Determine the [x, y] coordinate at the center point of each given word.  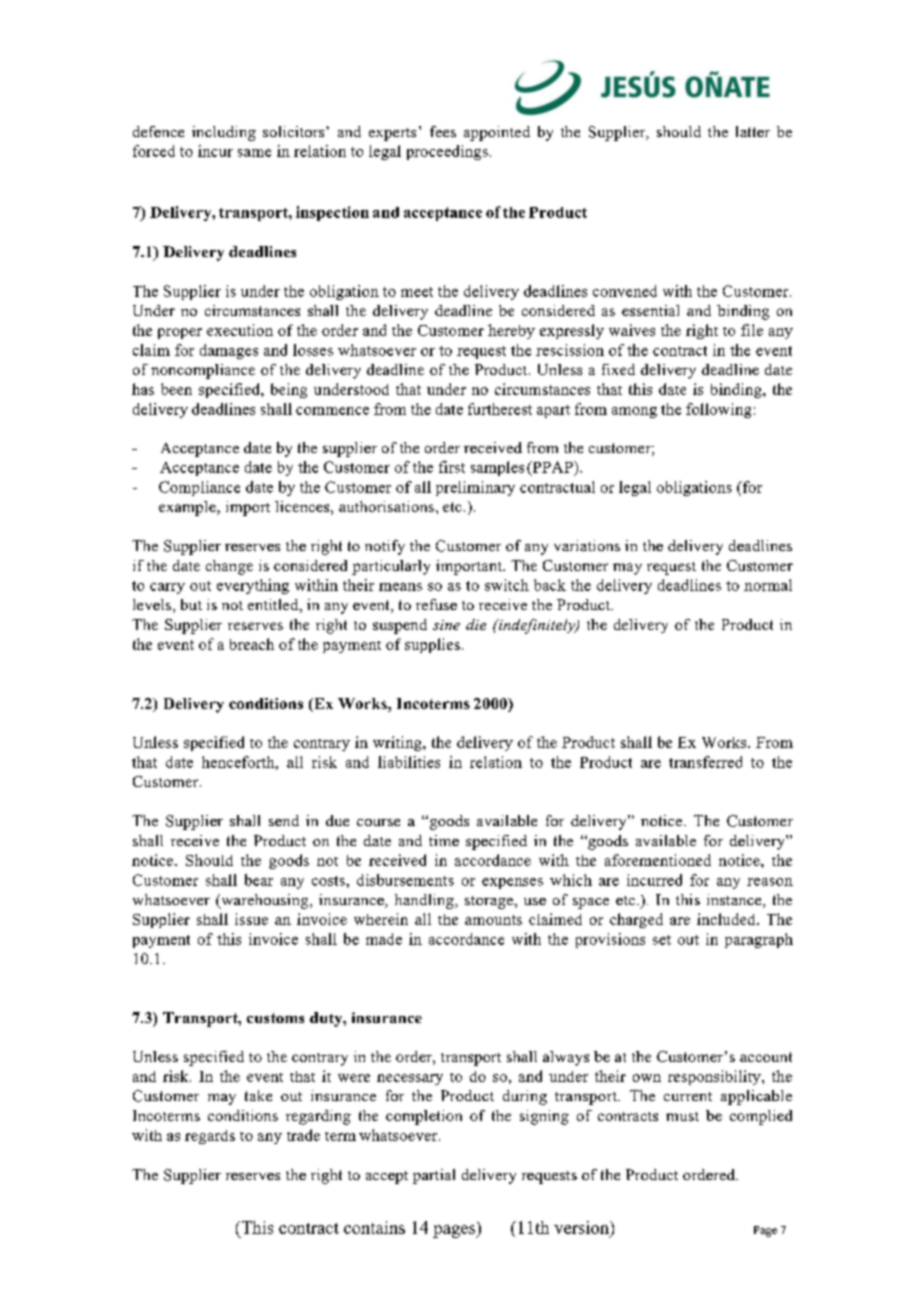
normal [768, 585]
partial [434, 1176]
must [682, 1116]
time [444, 840]
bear [259, 880]
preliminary [475, 488]
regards [210, 1137]
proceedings [447, 152]
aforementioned [658, 860]
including [224, 133]
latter [753, 131]
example [188, 508]
